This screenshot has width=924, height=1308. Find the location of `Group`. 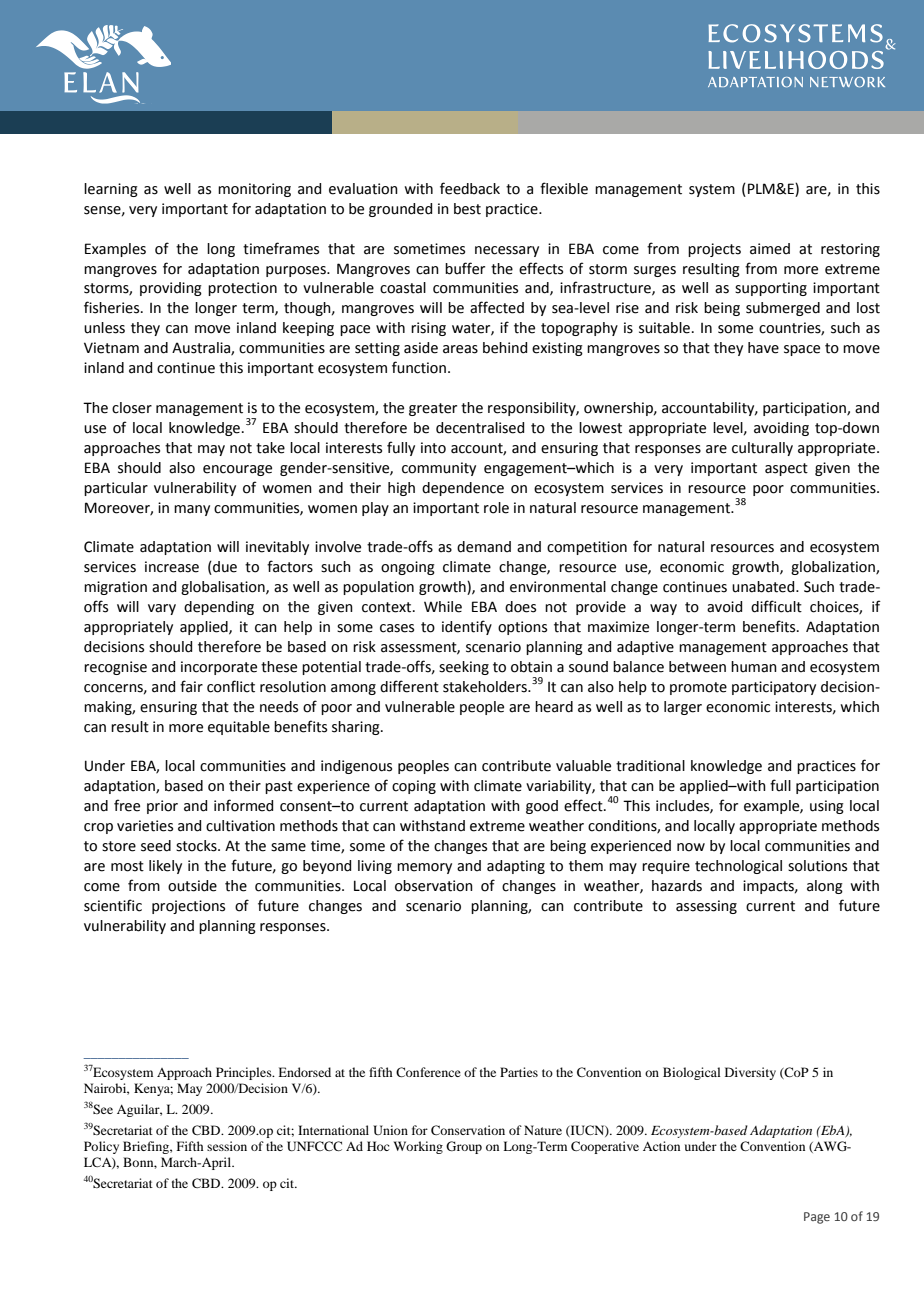

Group is located at coordinates (464, 1147).
